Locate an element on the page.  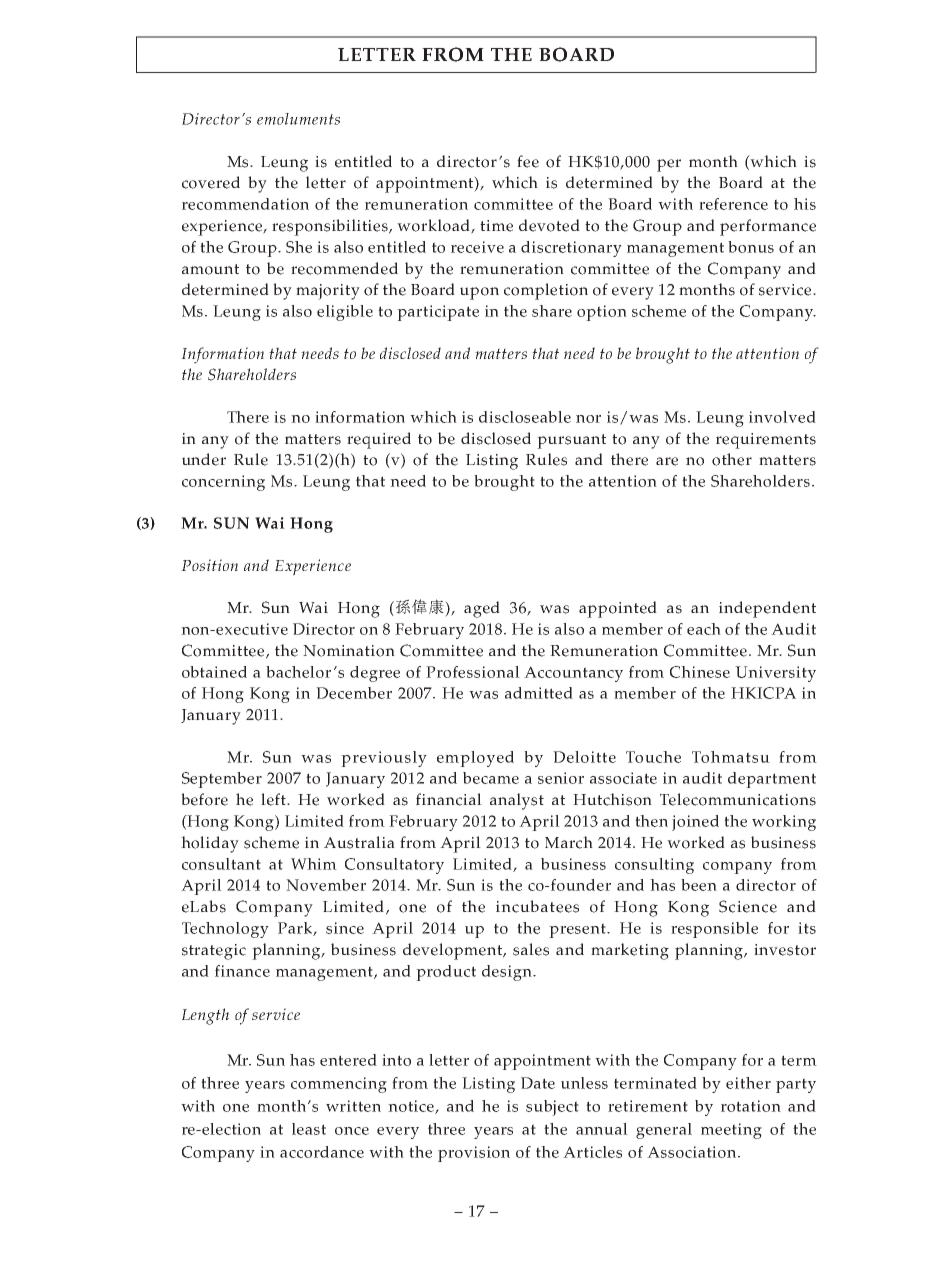
fee is located at coordinates (528, 161).
